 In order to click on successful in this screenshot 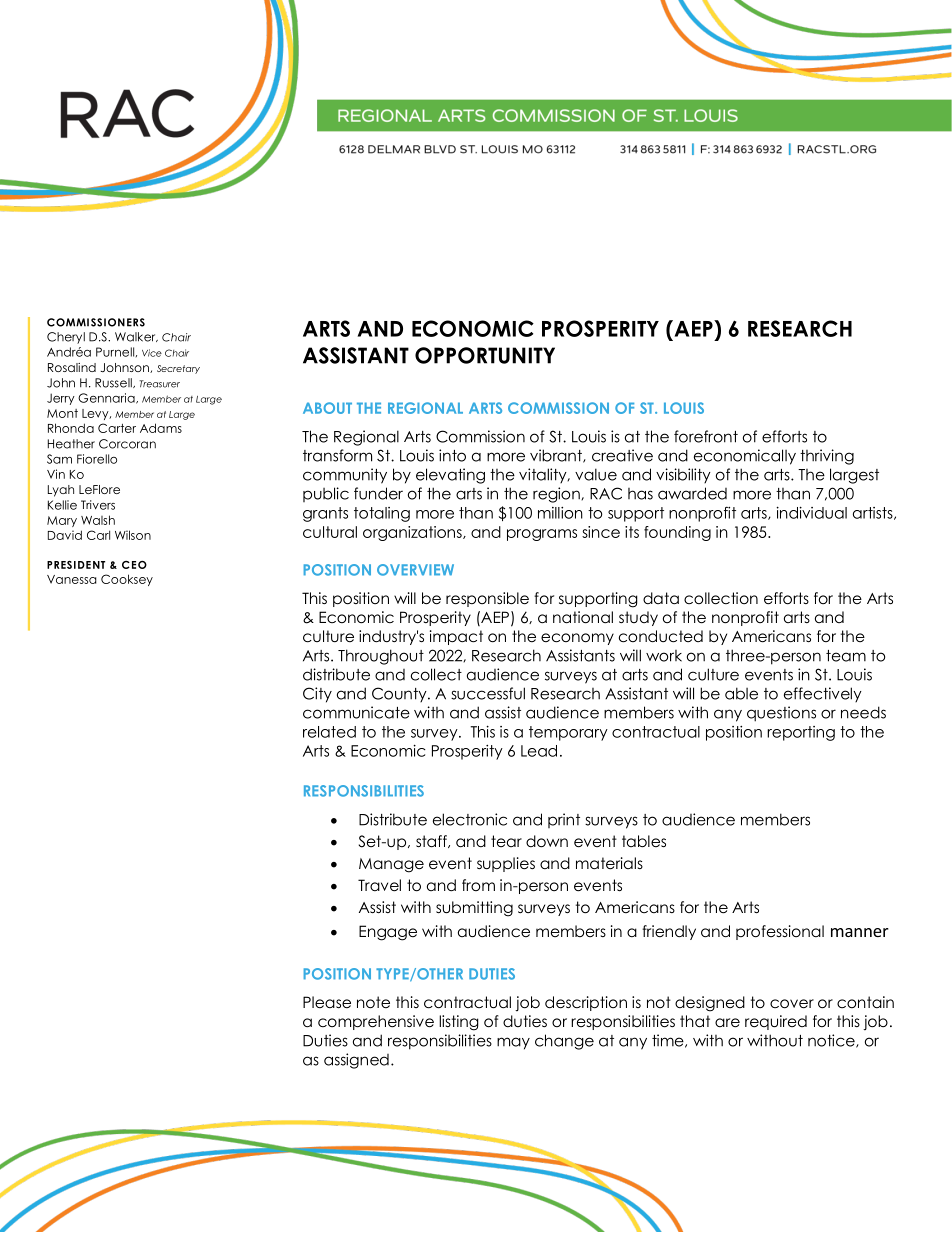, I will do `click(488, 693)`.
